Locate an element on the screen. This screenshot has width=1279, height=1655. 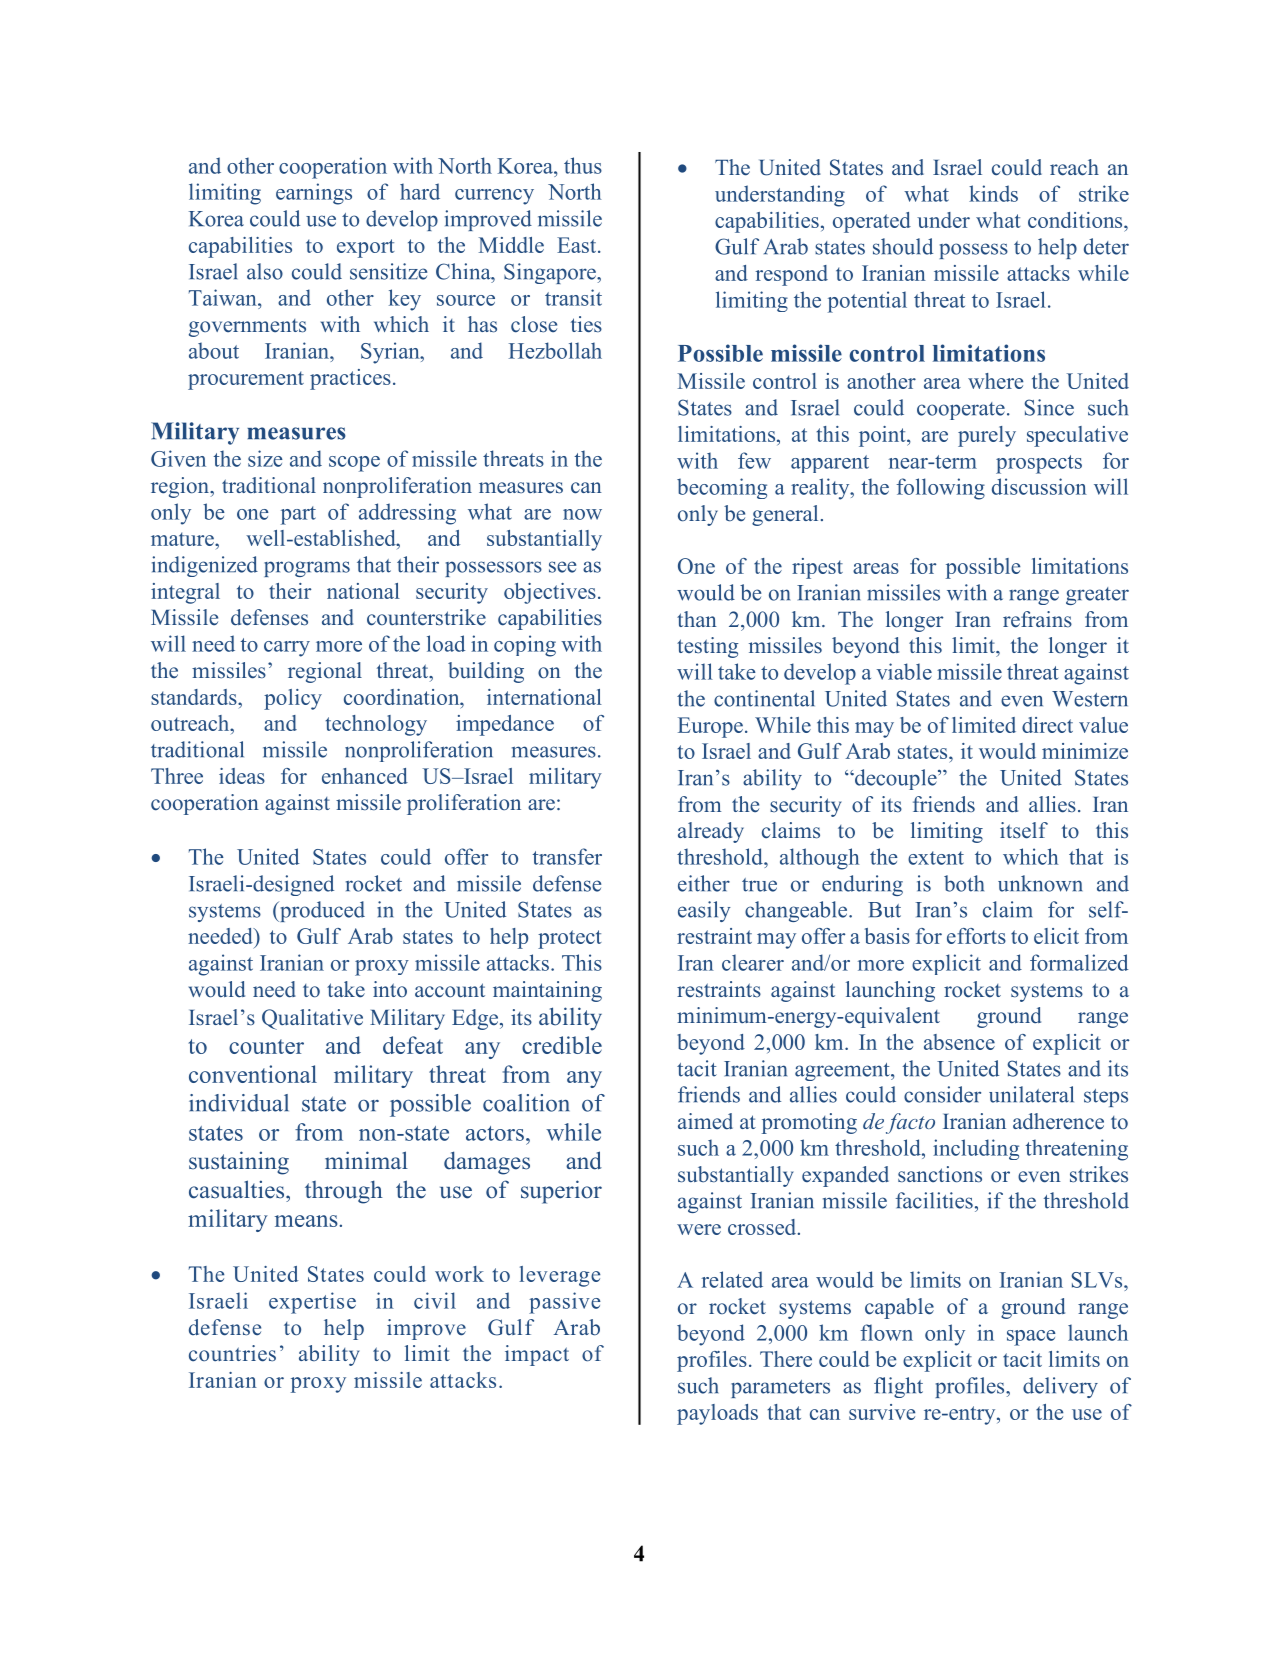
impact is located at coordinates (537, 1355).
